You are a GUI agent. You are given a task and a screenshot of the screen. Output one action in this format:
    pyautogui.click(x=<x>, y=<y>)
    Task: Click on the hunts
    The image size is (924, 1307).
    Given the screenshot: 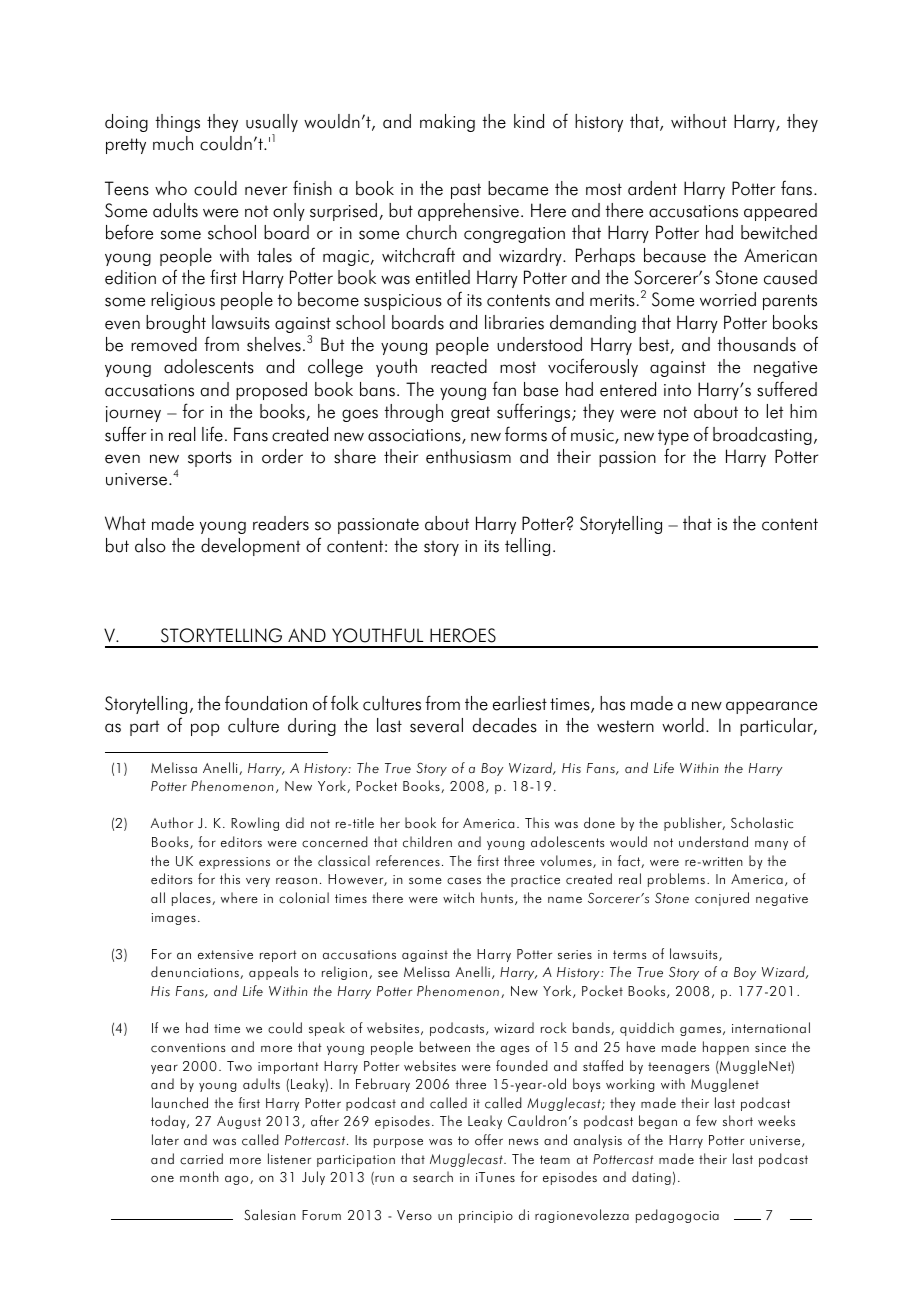 What is the action you would take?
    pyautogui.click(x=498, y=898)
